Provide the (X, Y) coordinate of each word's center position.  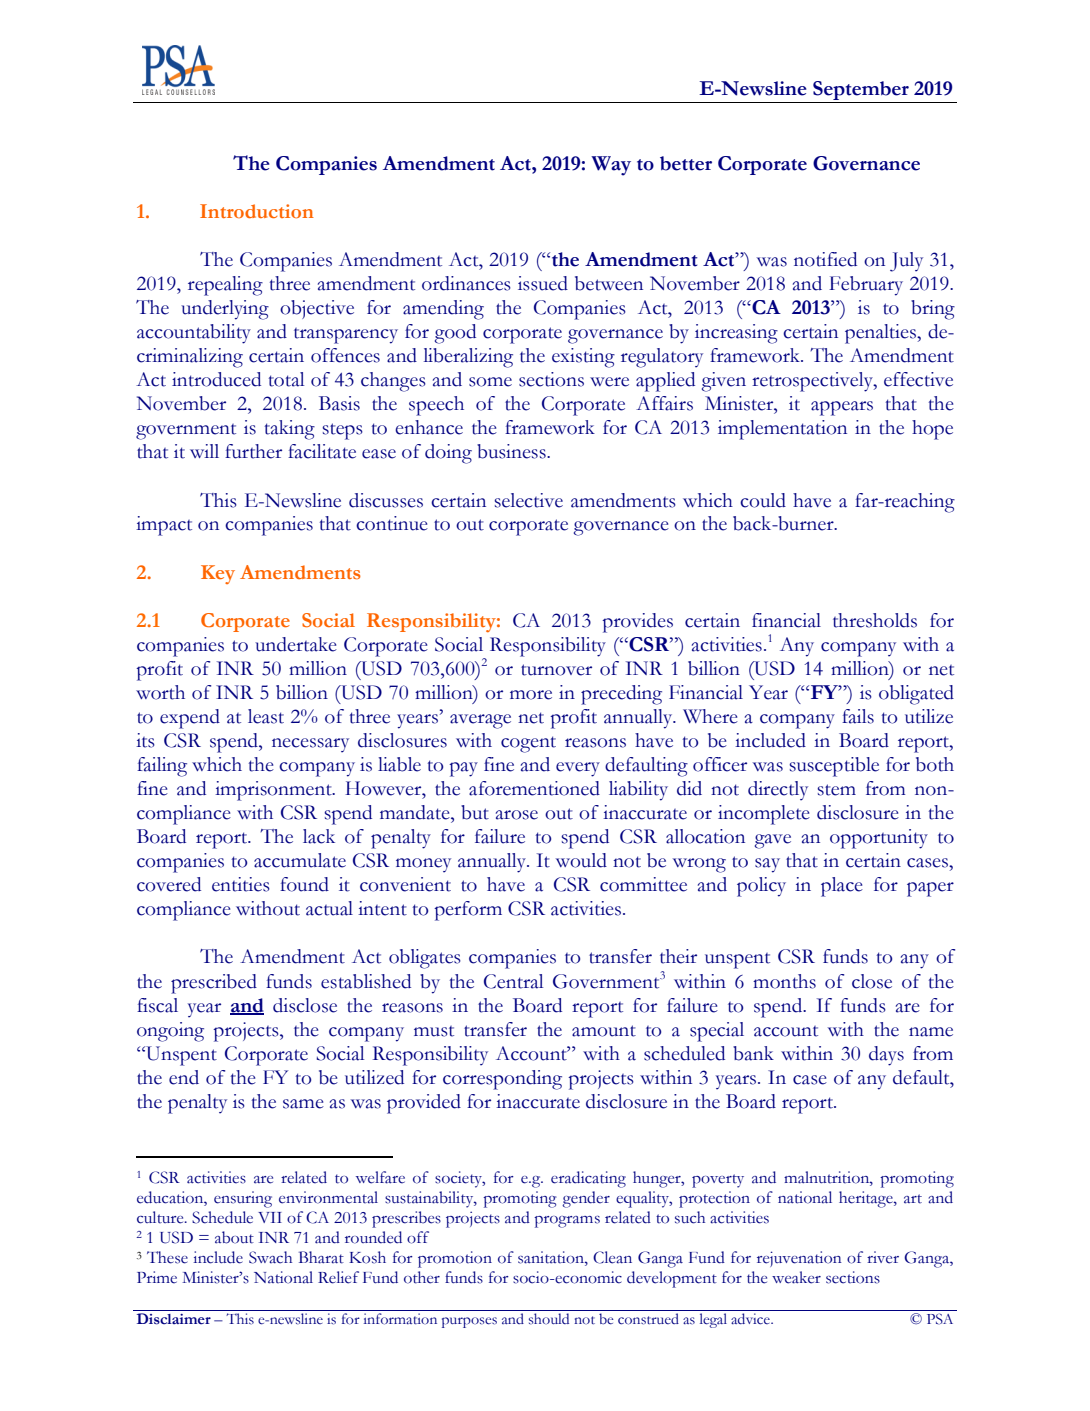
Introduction (257, 211)
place (842, 887)
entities (241, 884)
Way (611, 166)
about (234, 1237)
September (861, 92)
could (763, 500)
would (581, 860)
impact (164, 526)
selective (528, 500)
